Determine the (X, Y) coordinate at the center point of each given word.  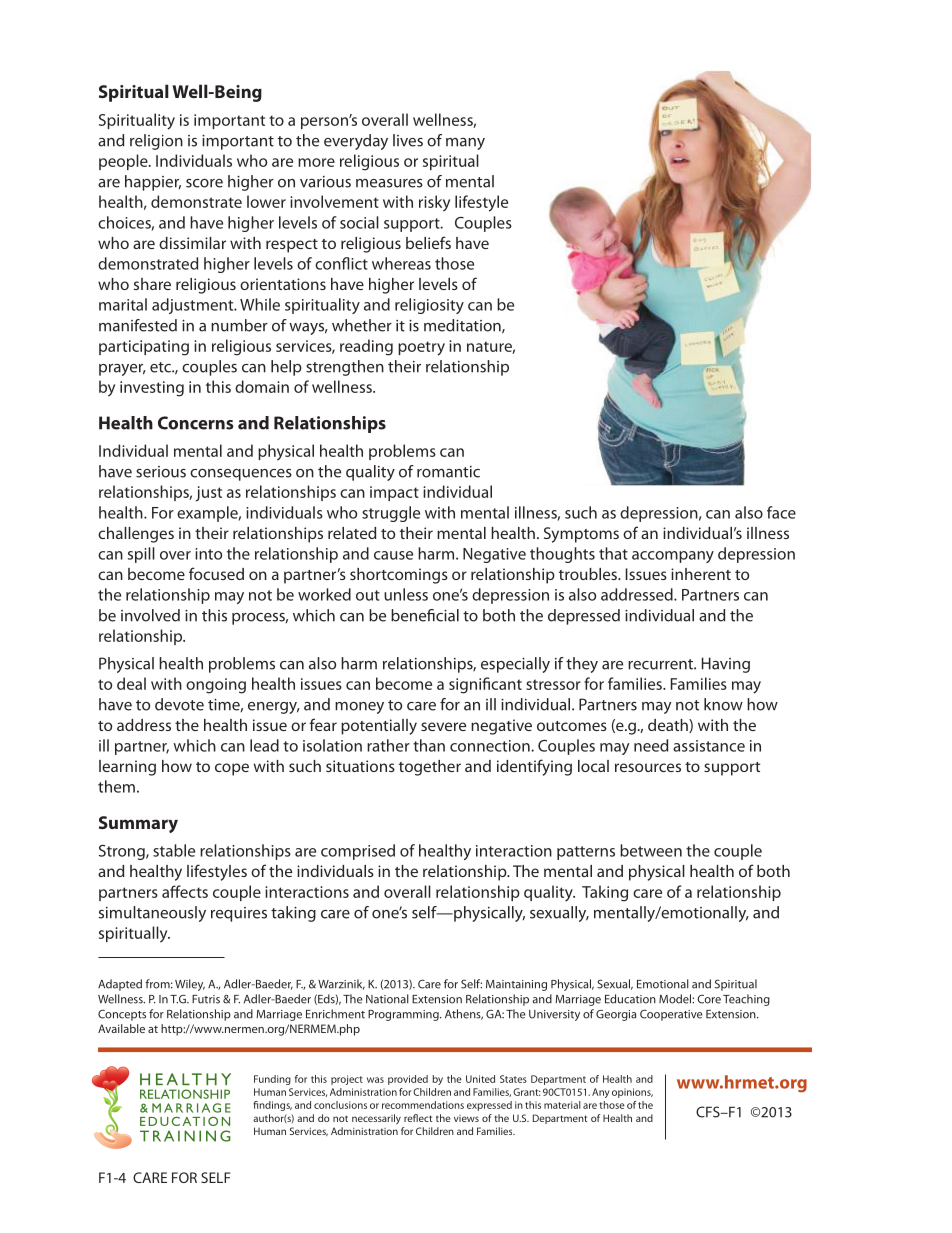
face (781, 512)
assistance (709, 746)
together (430, 768)
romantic (448, 472)
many (465, 144)
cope (232, 769)
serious (161, 472)
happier (153, 183)
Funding (272, 1080)
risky (434, 203)
